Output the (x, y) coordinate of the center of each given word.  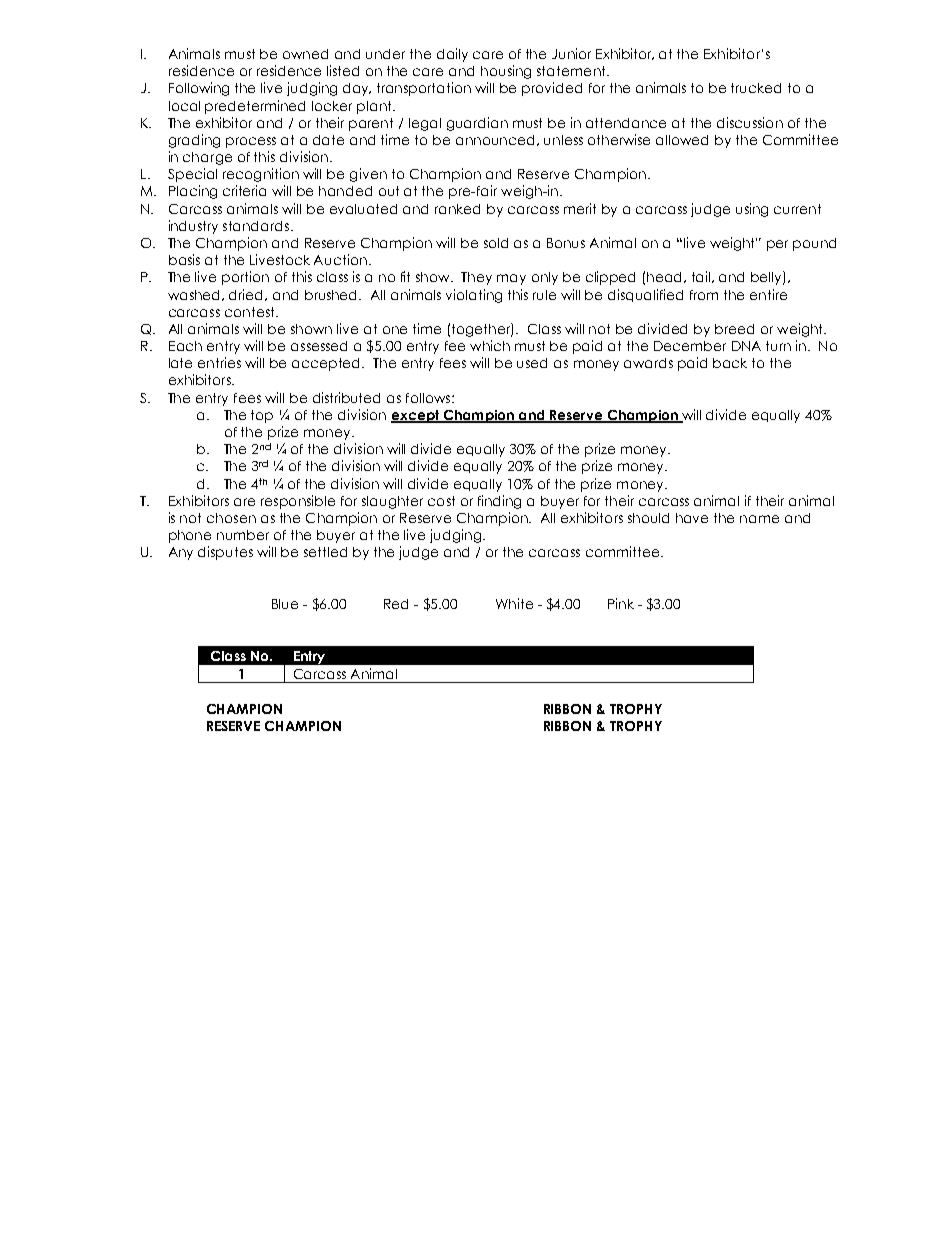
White (514, 603)
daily (452, 55)
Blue (285, 604)
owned (305, 54)
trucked (756, 88)
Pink (621, 603)
